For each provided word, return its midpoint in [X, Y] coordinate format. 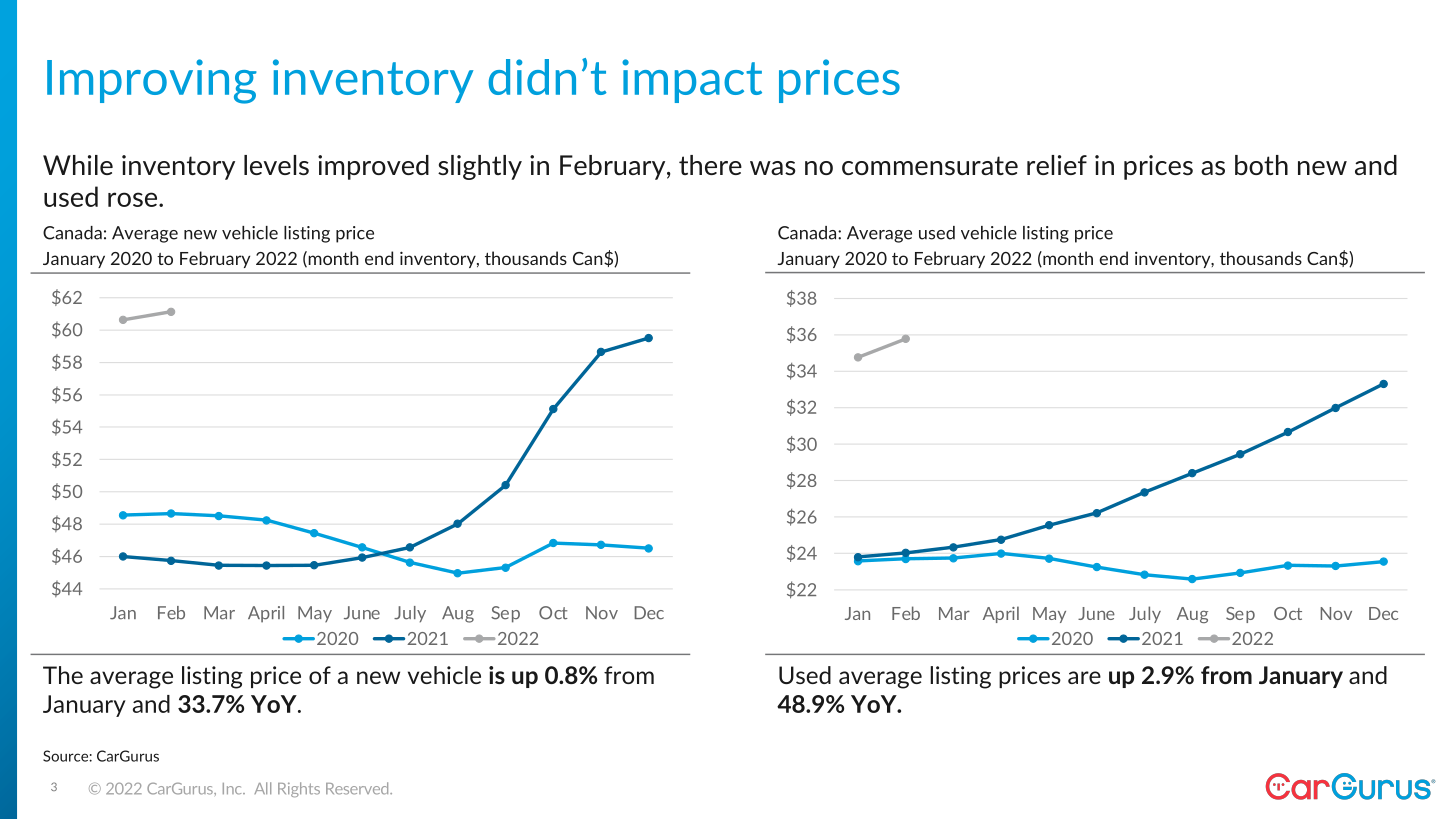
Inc [233, 789]
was [773, 168]
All [262, 788]
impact [692, 81]
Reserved [358, 788]
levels [276, 165]
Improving [152, 81]
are [1084, 677]
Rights [299, 789]
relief [1057, 165]
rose [134, 199]
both [1261, 165]
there [710, 165]
